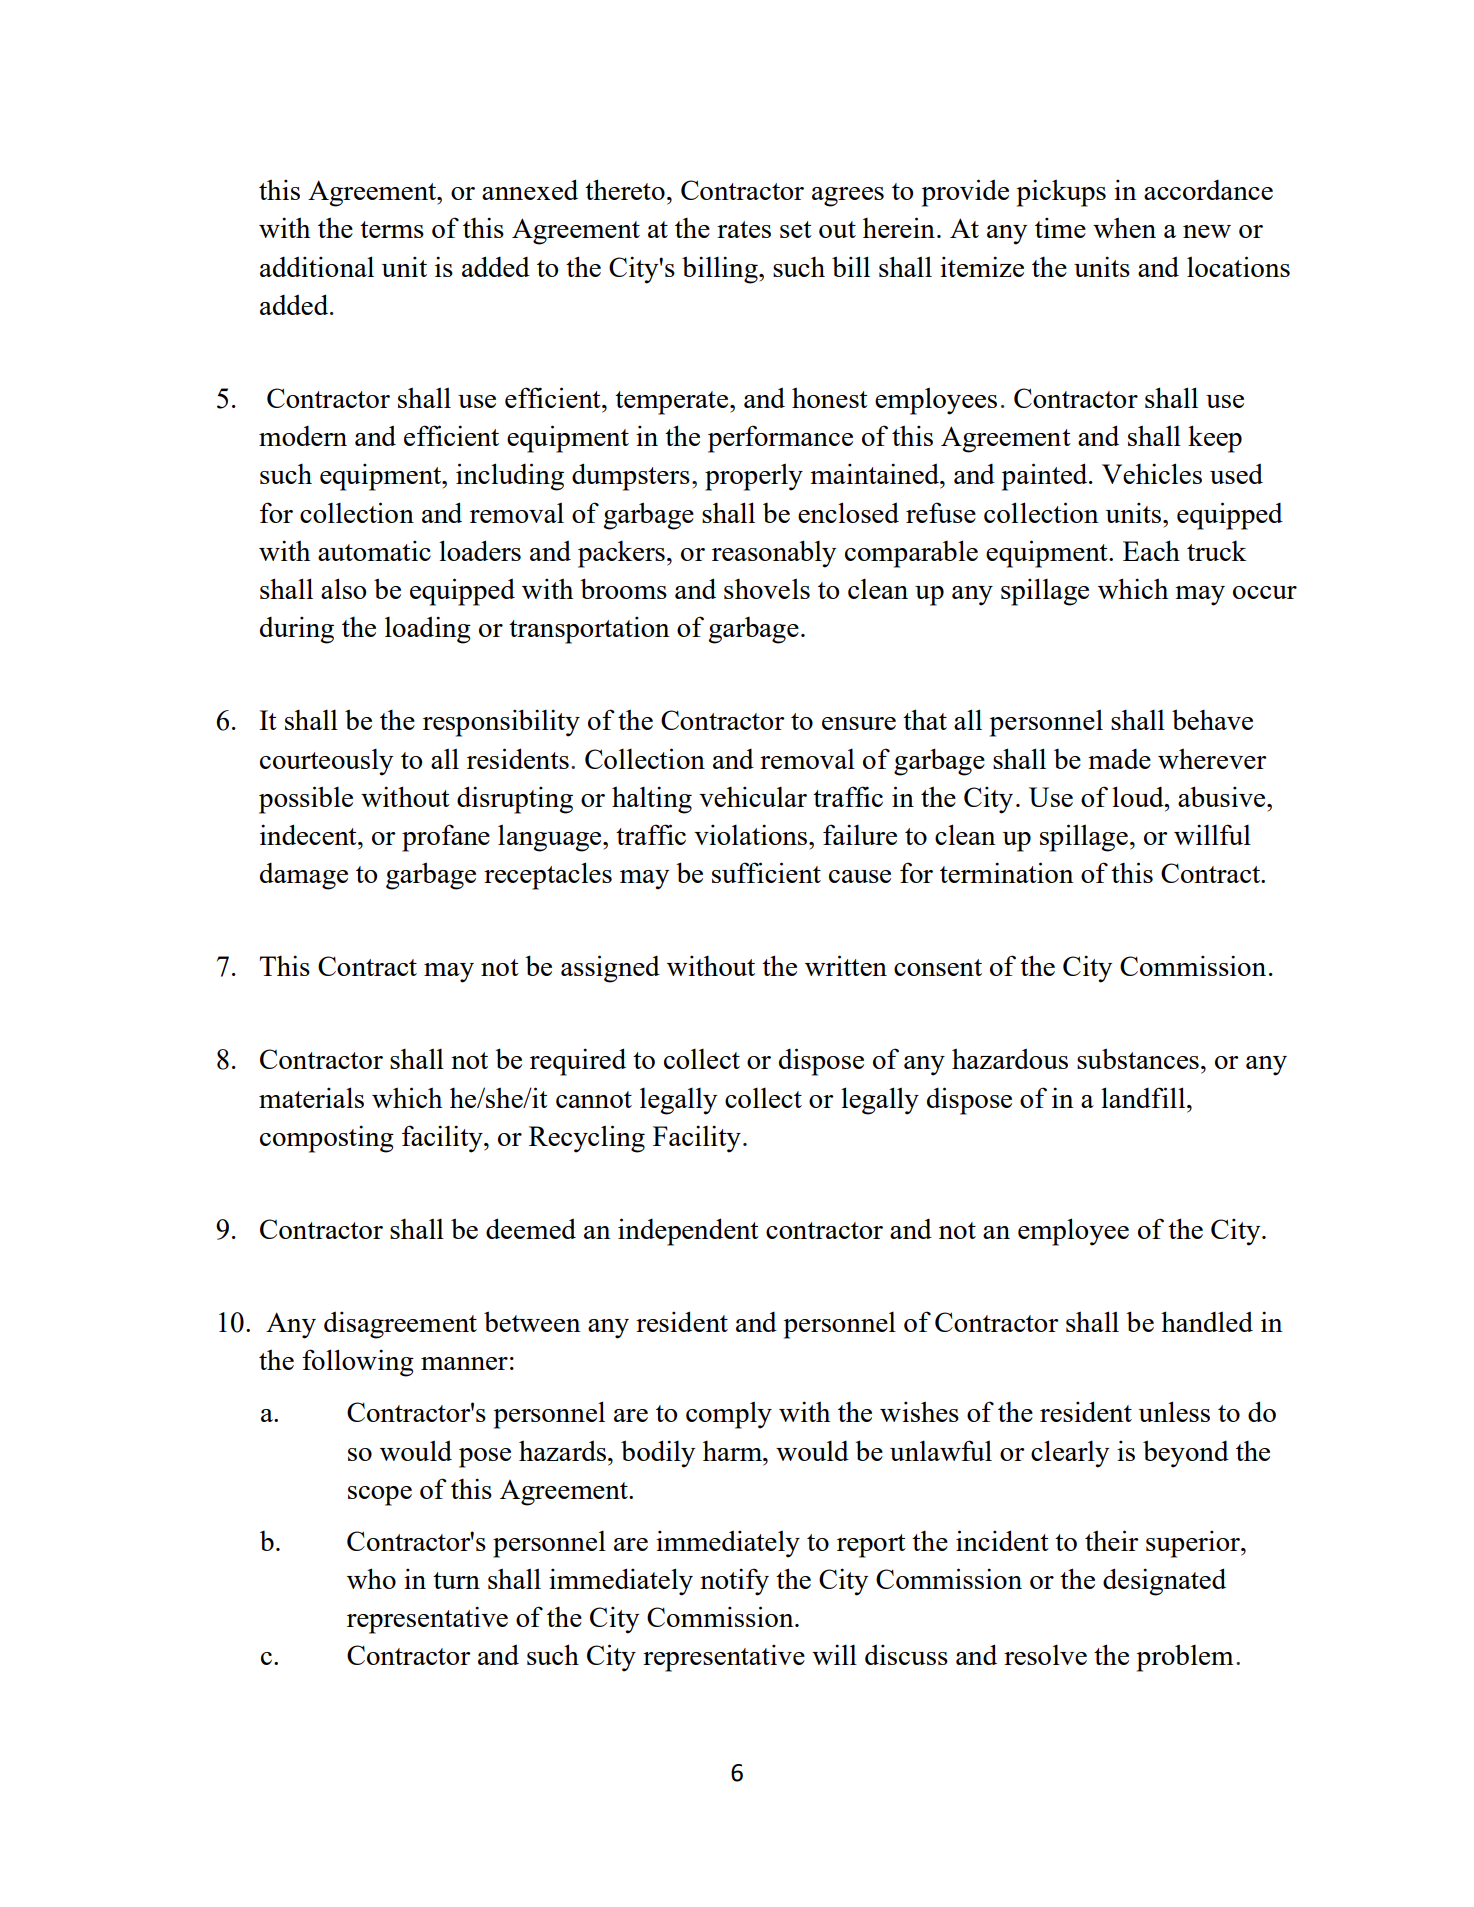 This screenshot has height=1907, width=1474. I want to click on designated, so click(1164, 1582).
